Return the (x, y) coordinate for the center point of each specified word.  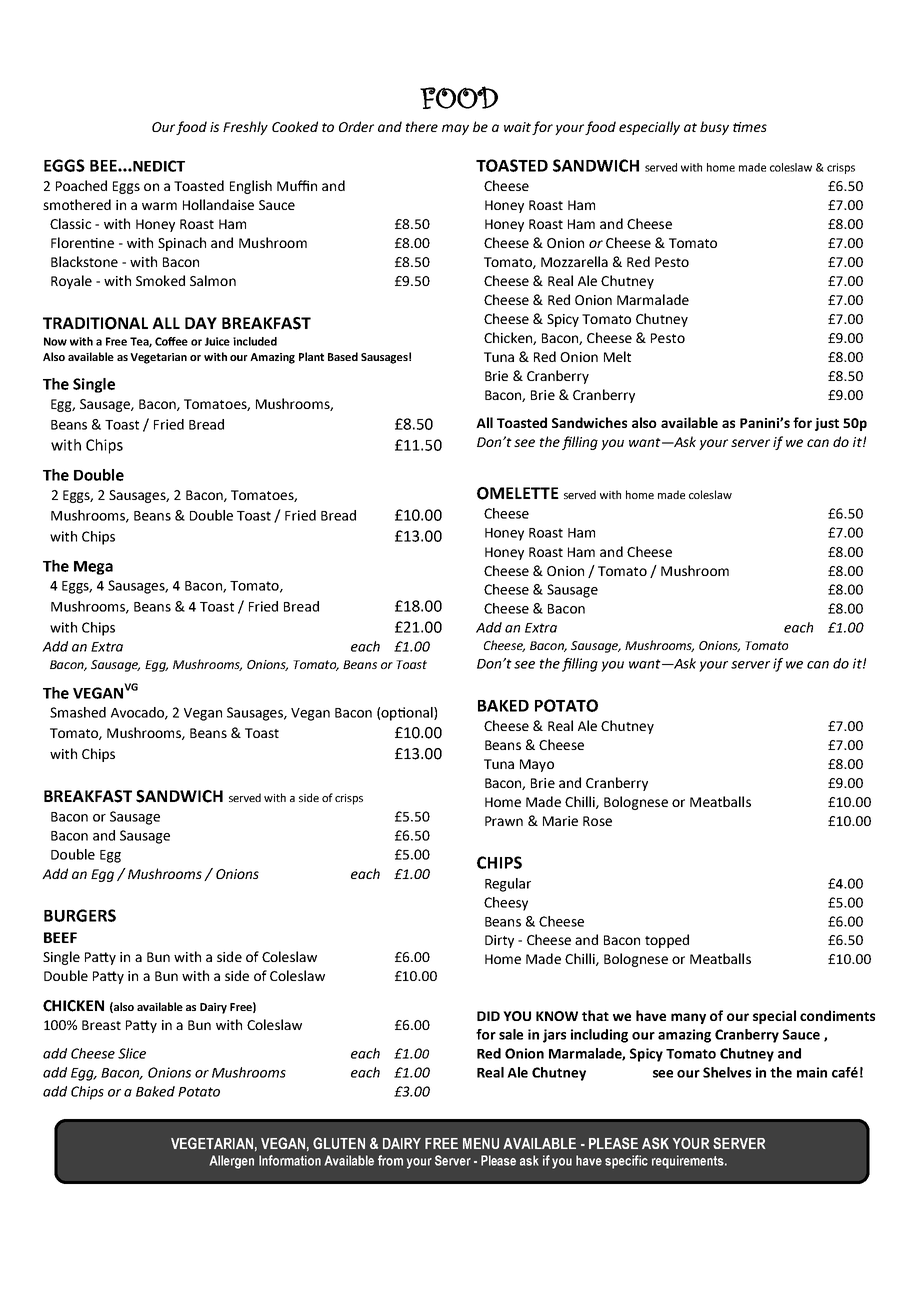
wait (517, 127)
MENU (481, 1143)
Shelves (727, 1072)
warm (159, 206)
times (750, 127)
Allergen (231, 1162)
